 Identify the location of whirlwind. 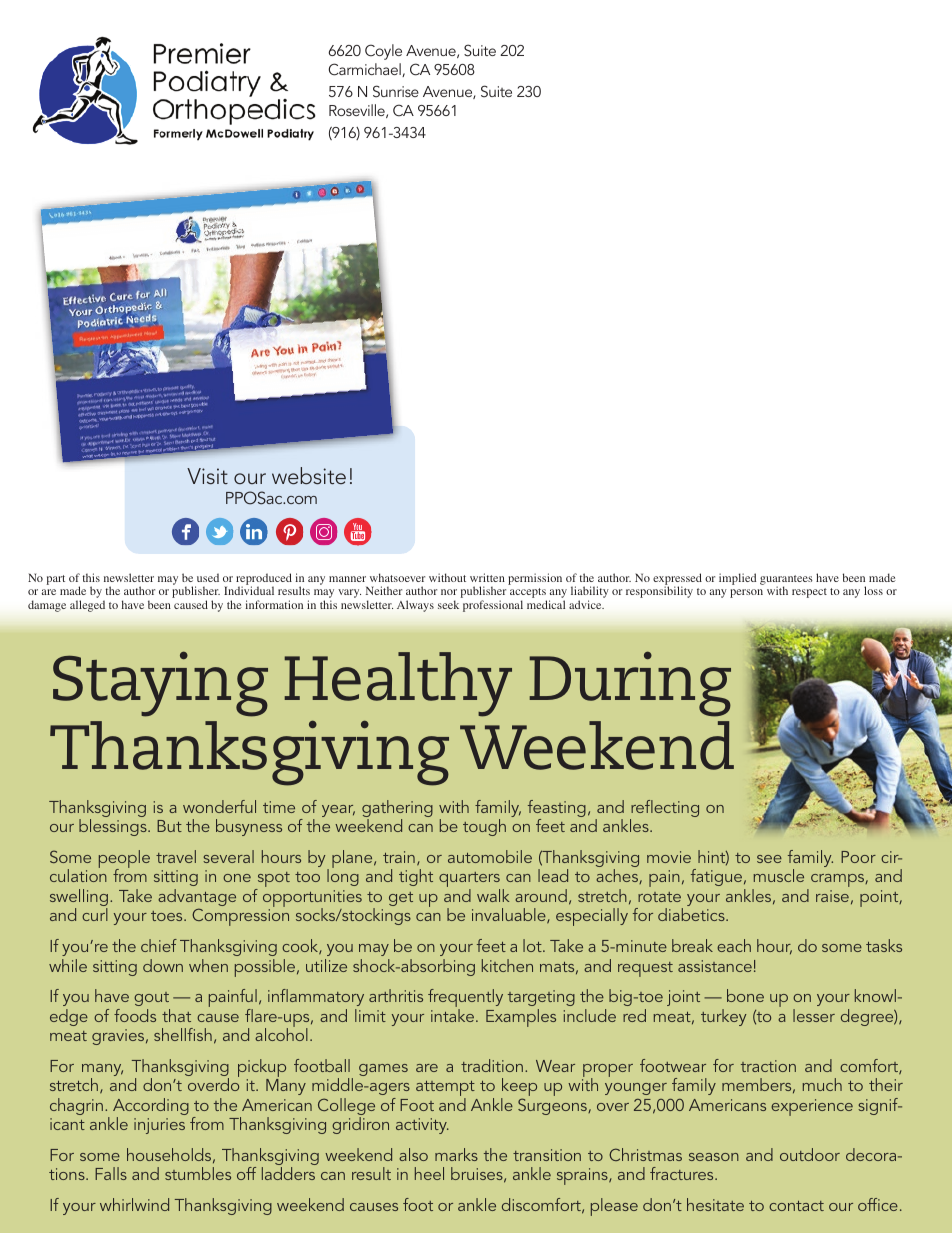
(134, 1204).
